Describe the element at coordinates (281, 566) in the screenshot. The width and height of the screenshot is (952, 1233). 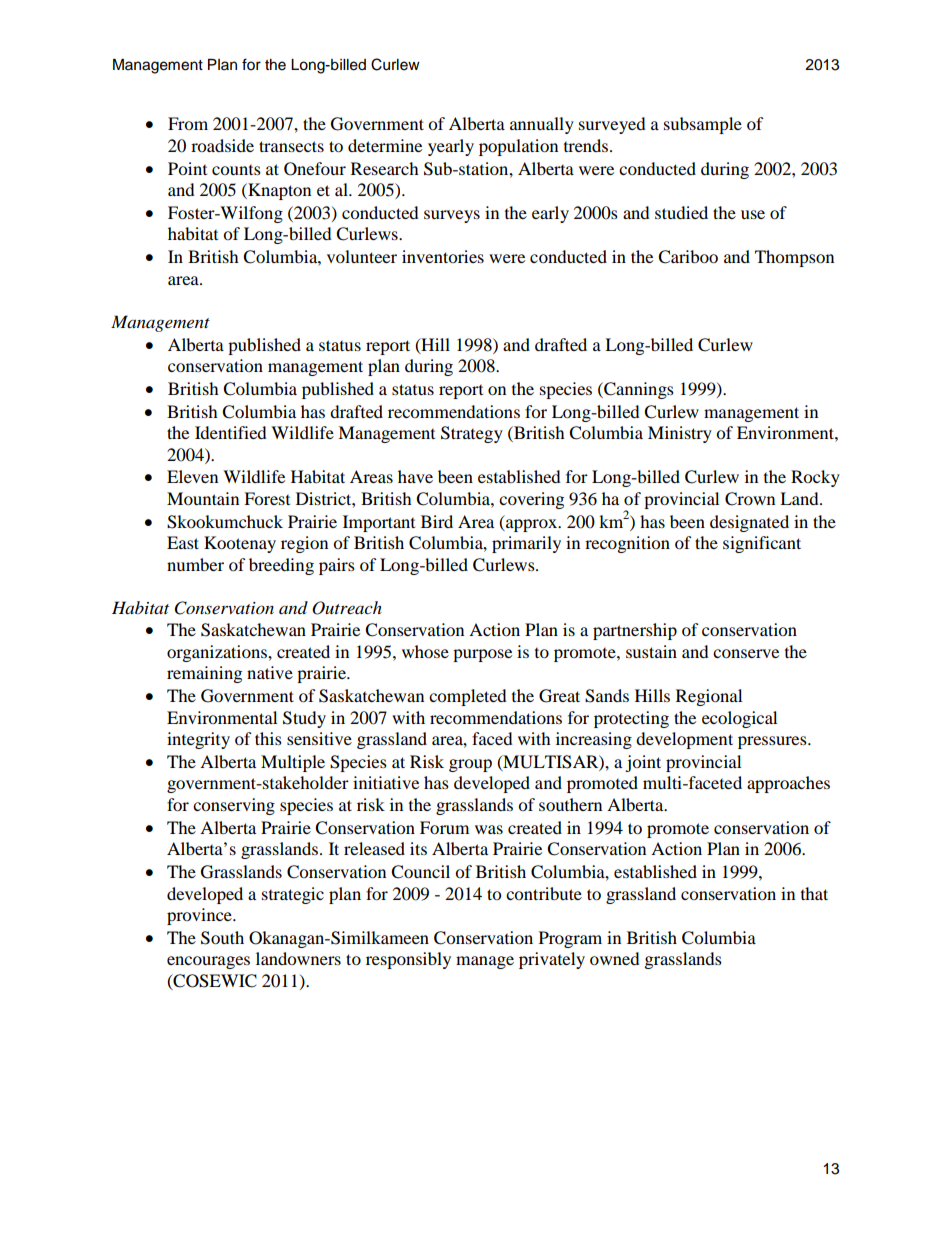
I see `breeding` at that location.
